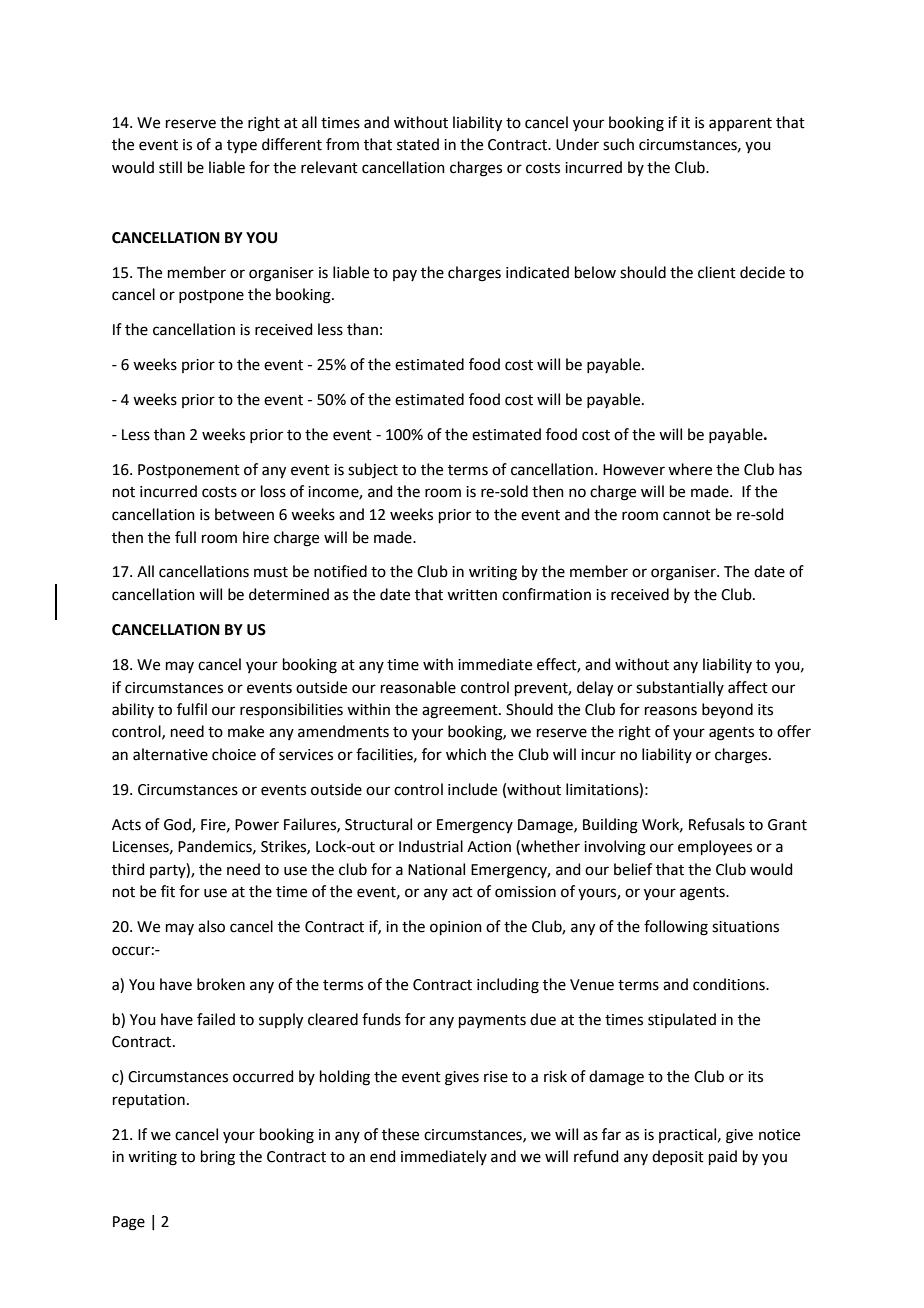 Image resolution: width=924 pixels, height=1308 pixels. What do you see at coordinates (687, 515) in the document?
I see `cannot` at bounding box center [687, 515].
